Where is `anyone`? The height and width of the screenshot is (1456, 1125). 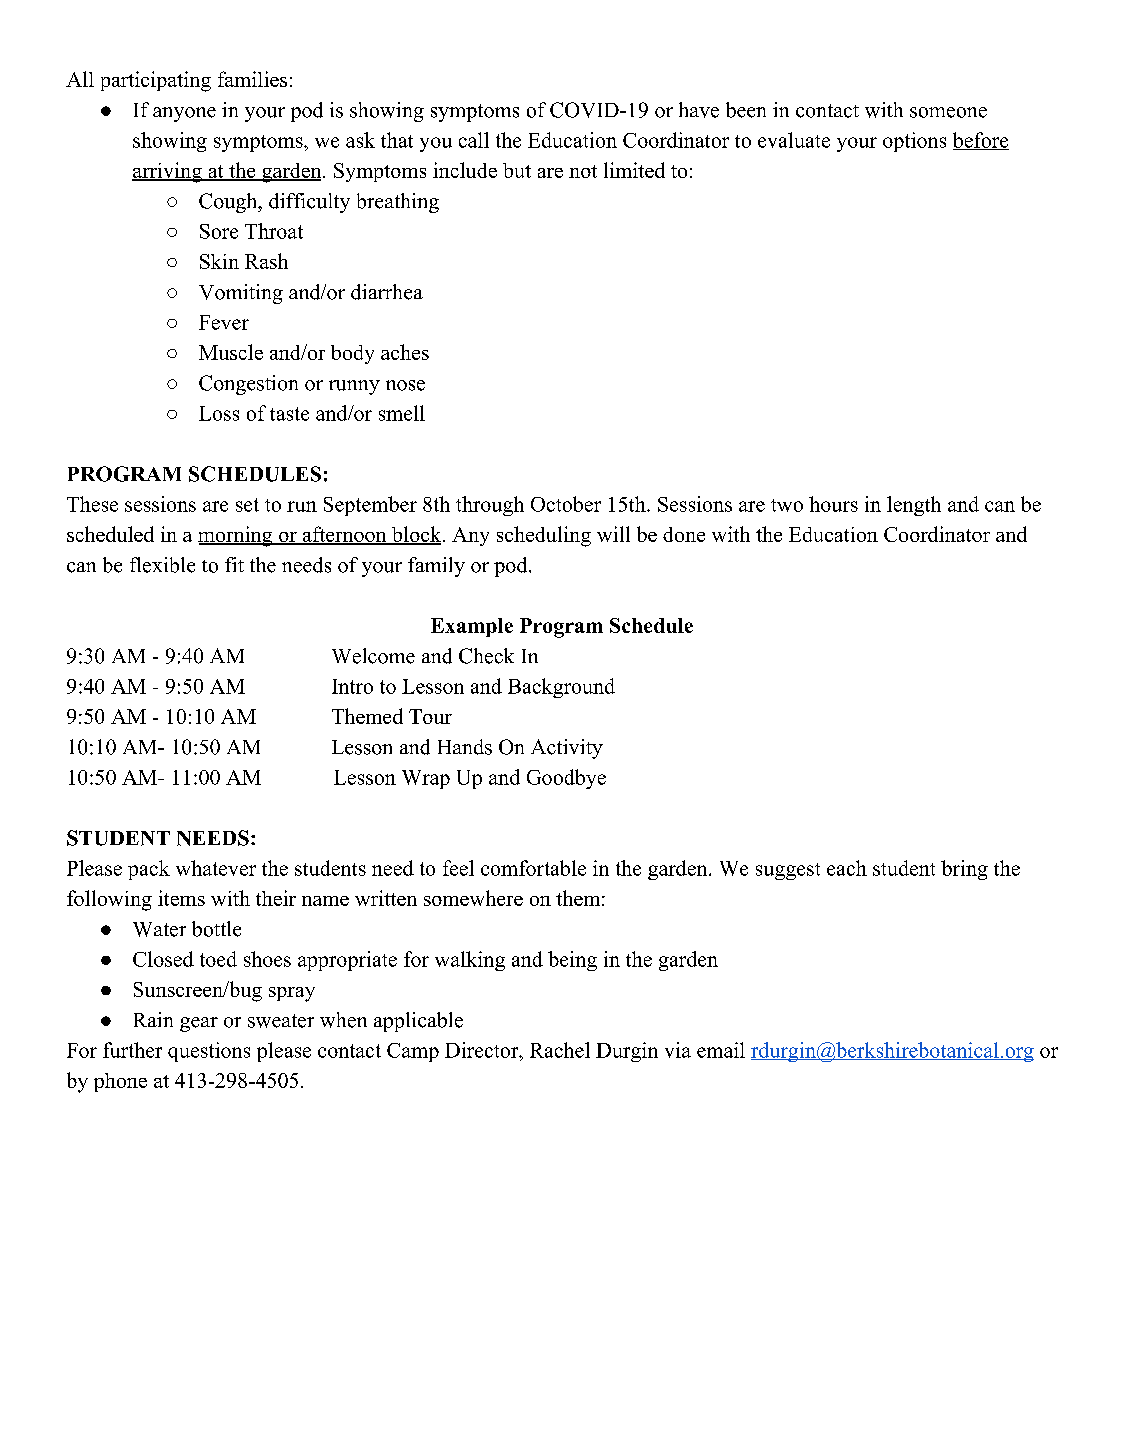
anyone is located at coordinates (184, 114).
